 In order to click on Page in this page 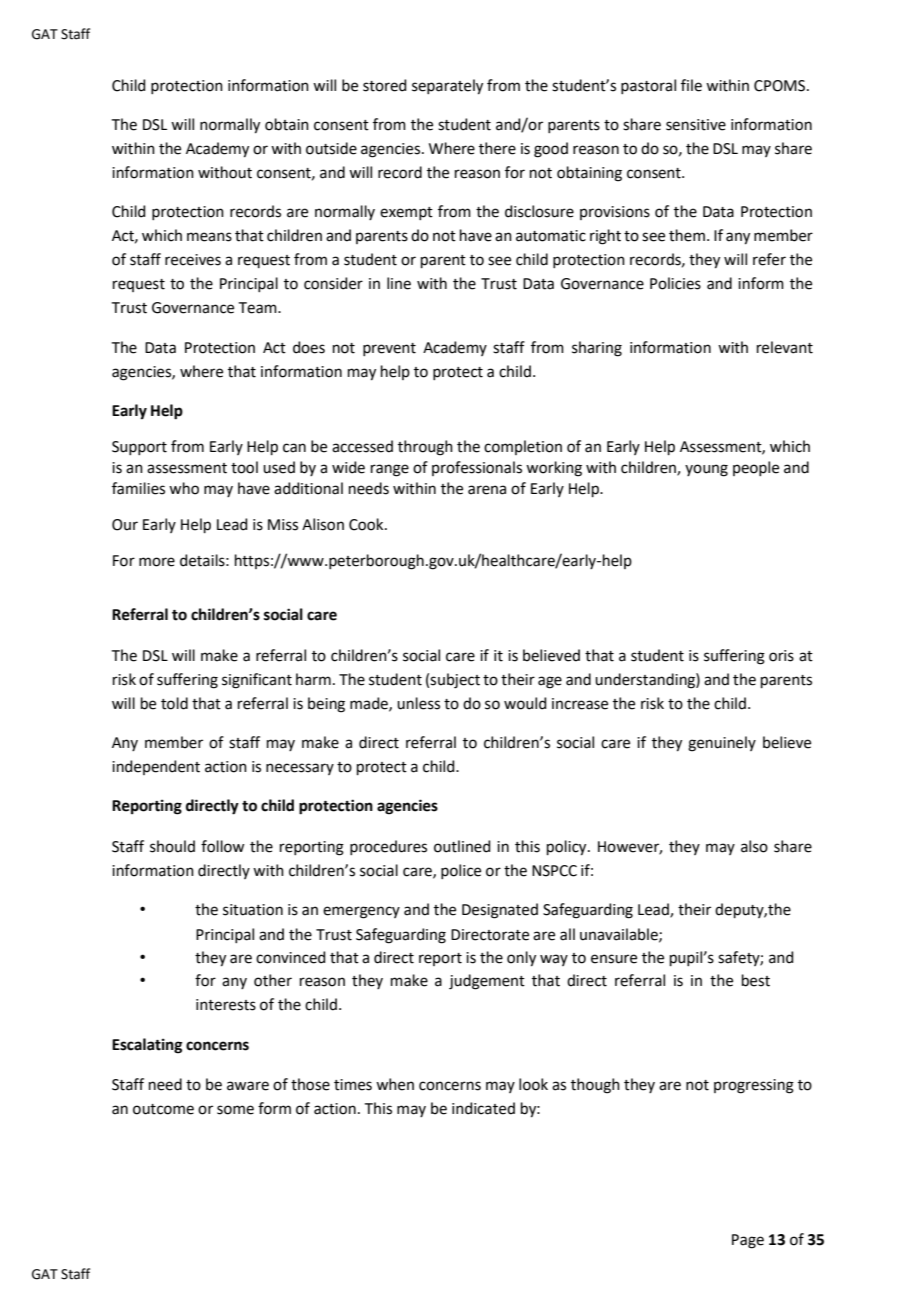, I will do `click(748, 1241)`.
